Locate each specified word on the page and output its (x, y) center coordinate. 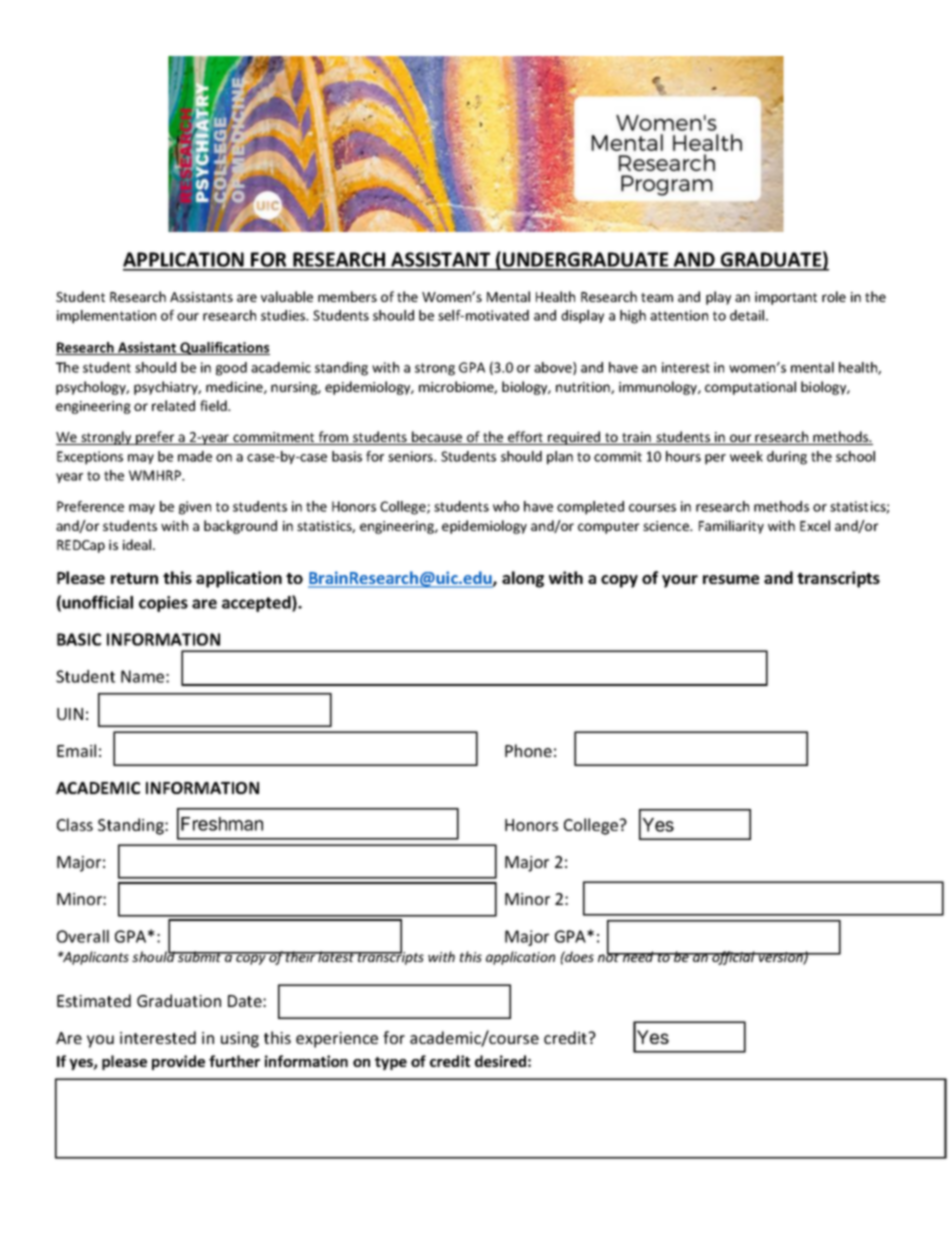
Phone (528, 750)
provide (178, 1062)
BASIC (79, 639)
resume (731, 579)
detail (748, 315)
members (347, 296)
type (391, 1063)
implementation (106, 317)
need (638, 956)
